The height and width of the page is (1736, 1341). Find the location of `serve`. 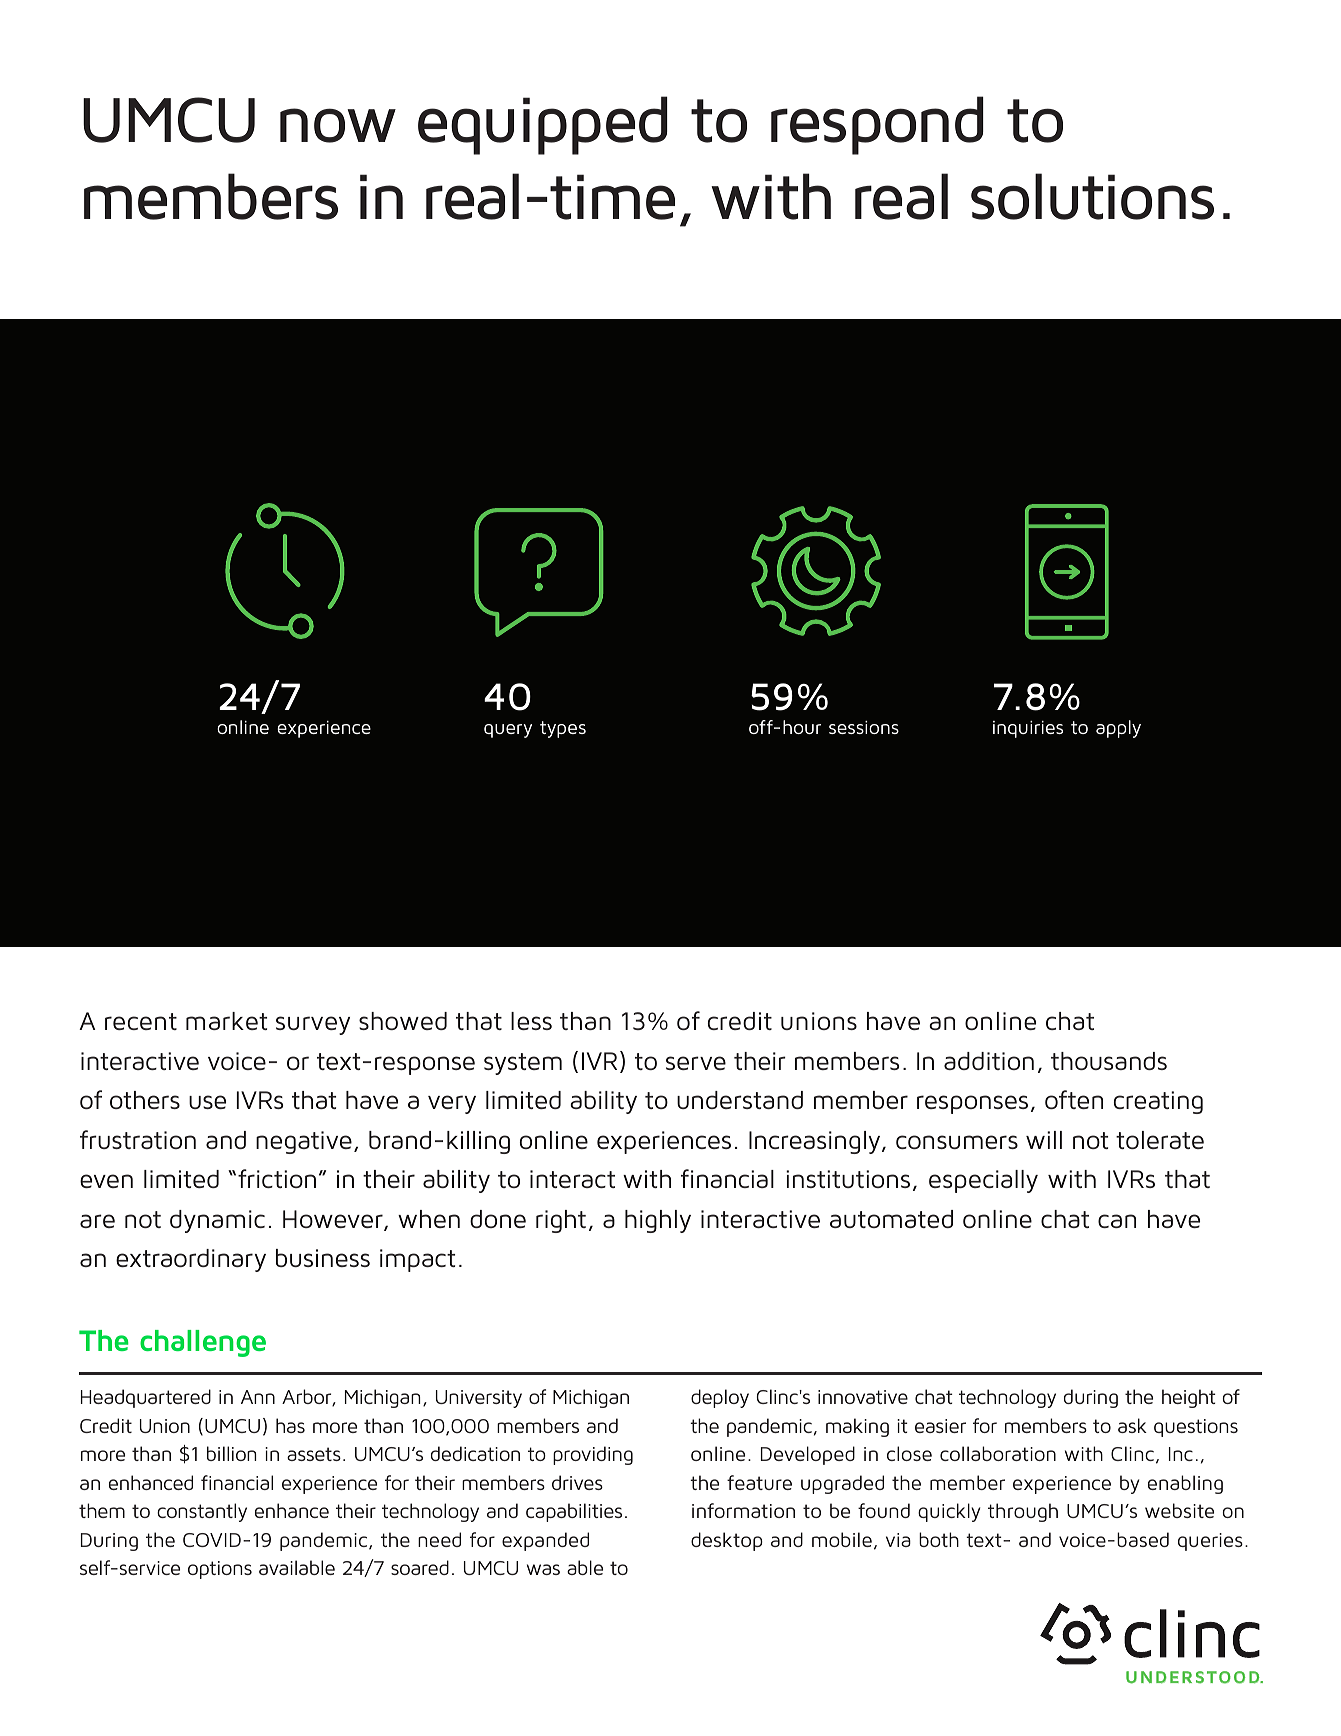

serve is located at coordinates (696, 1063).
